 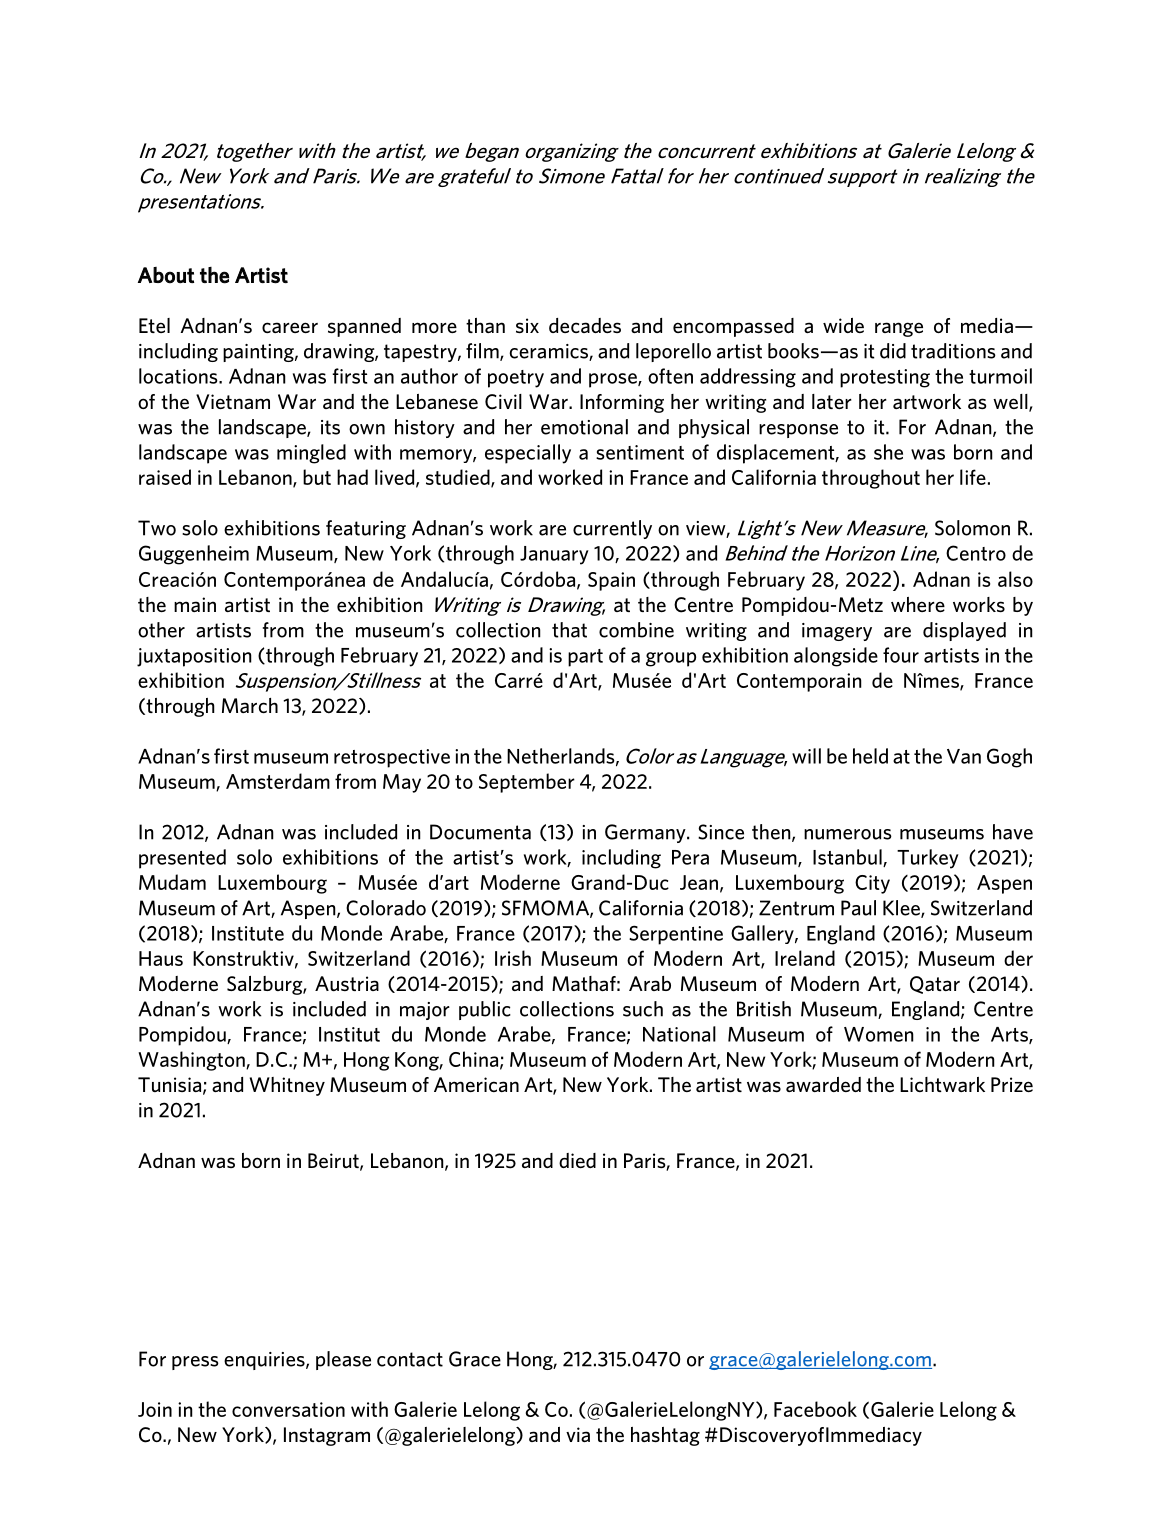 What do you see at coordinates (578, 1434) in the image?
I see `via` at bounding box center [578, 1434].
